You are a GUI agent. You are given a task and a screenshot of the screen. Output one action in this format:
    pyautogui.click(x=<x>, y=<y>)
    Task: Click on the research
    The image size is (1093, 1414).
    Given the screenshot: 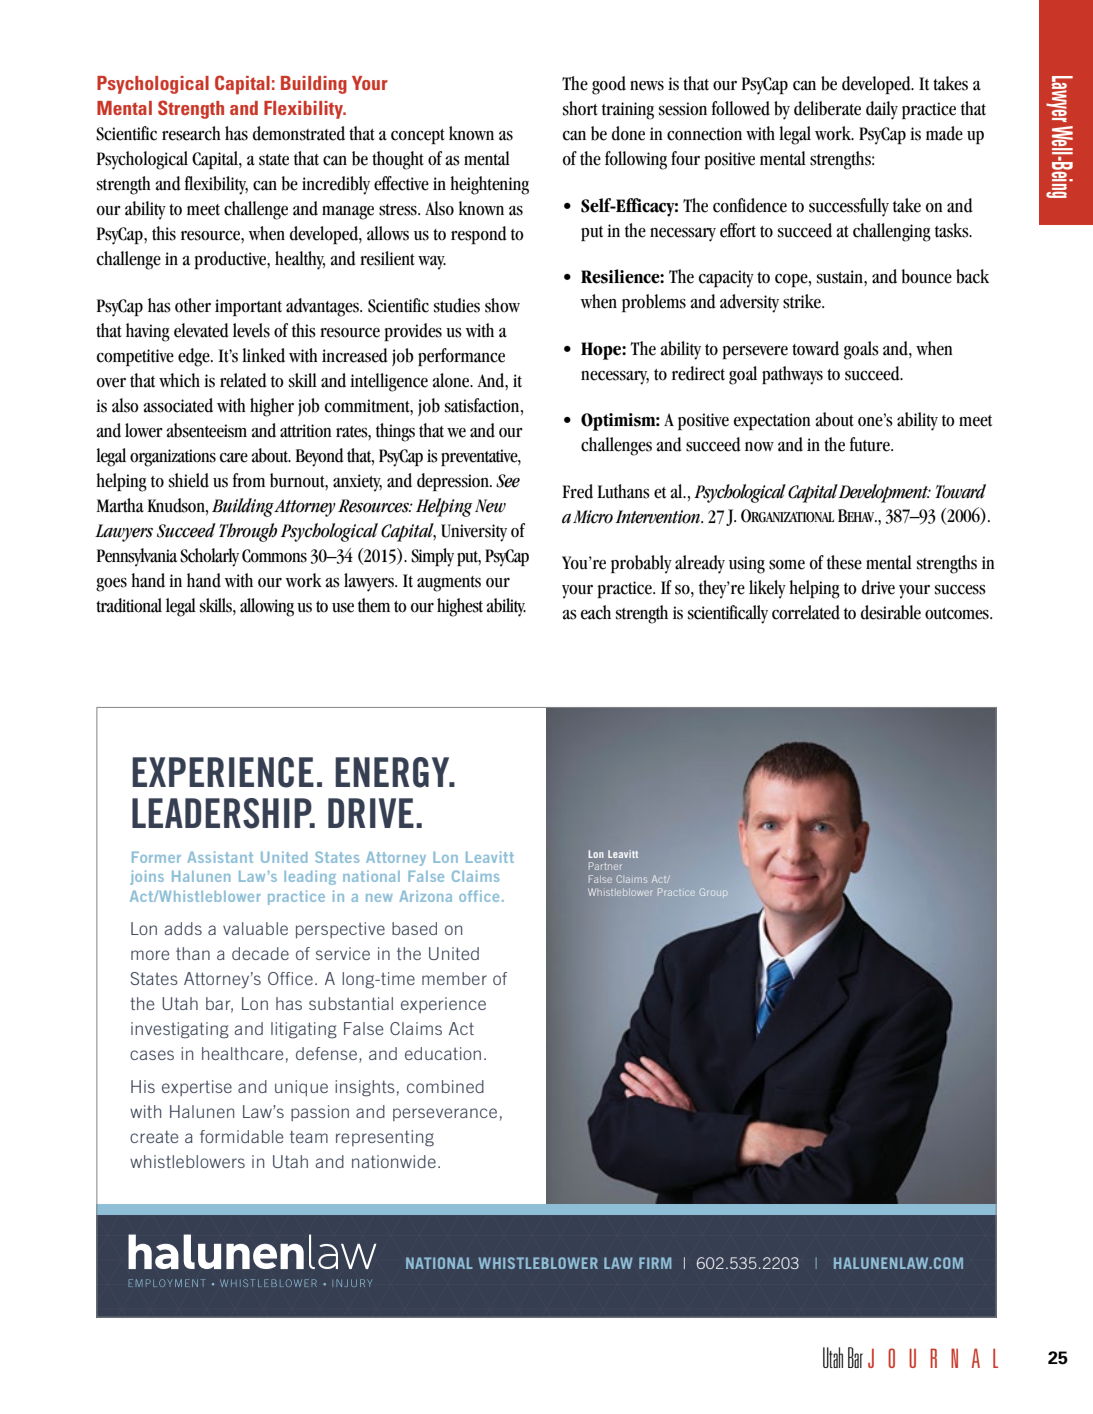 What is the action you would take?
    pyautogui.click(x=191, y=133)
